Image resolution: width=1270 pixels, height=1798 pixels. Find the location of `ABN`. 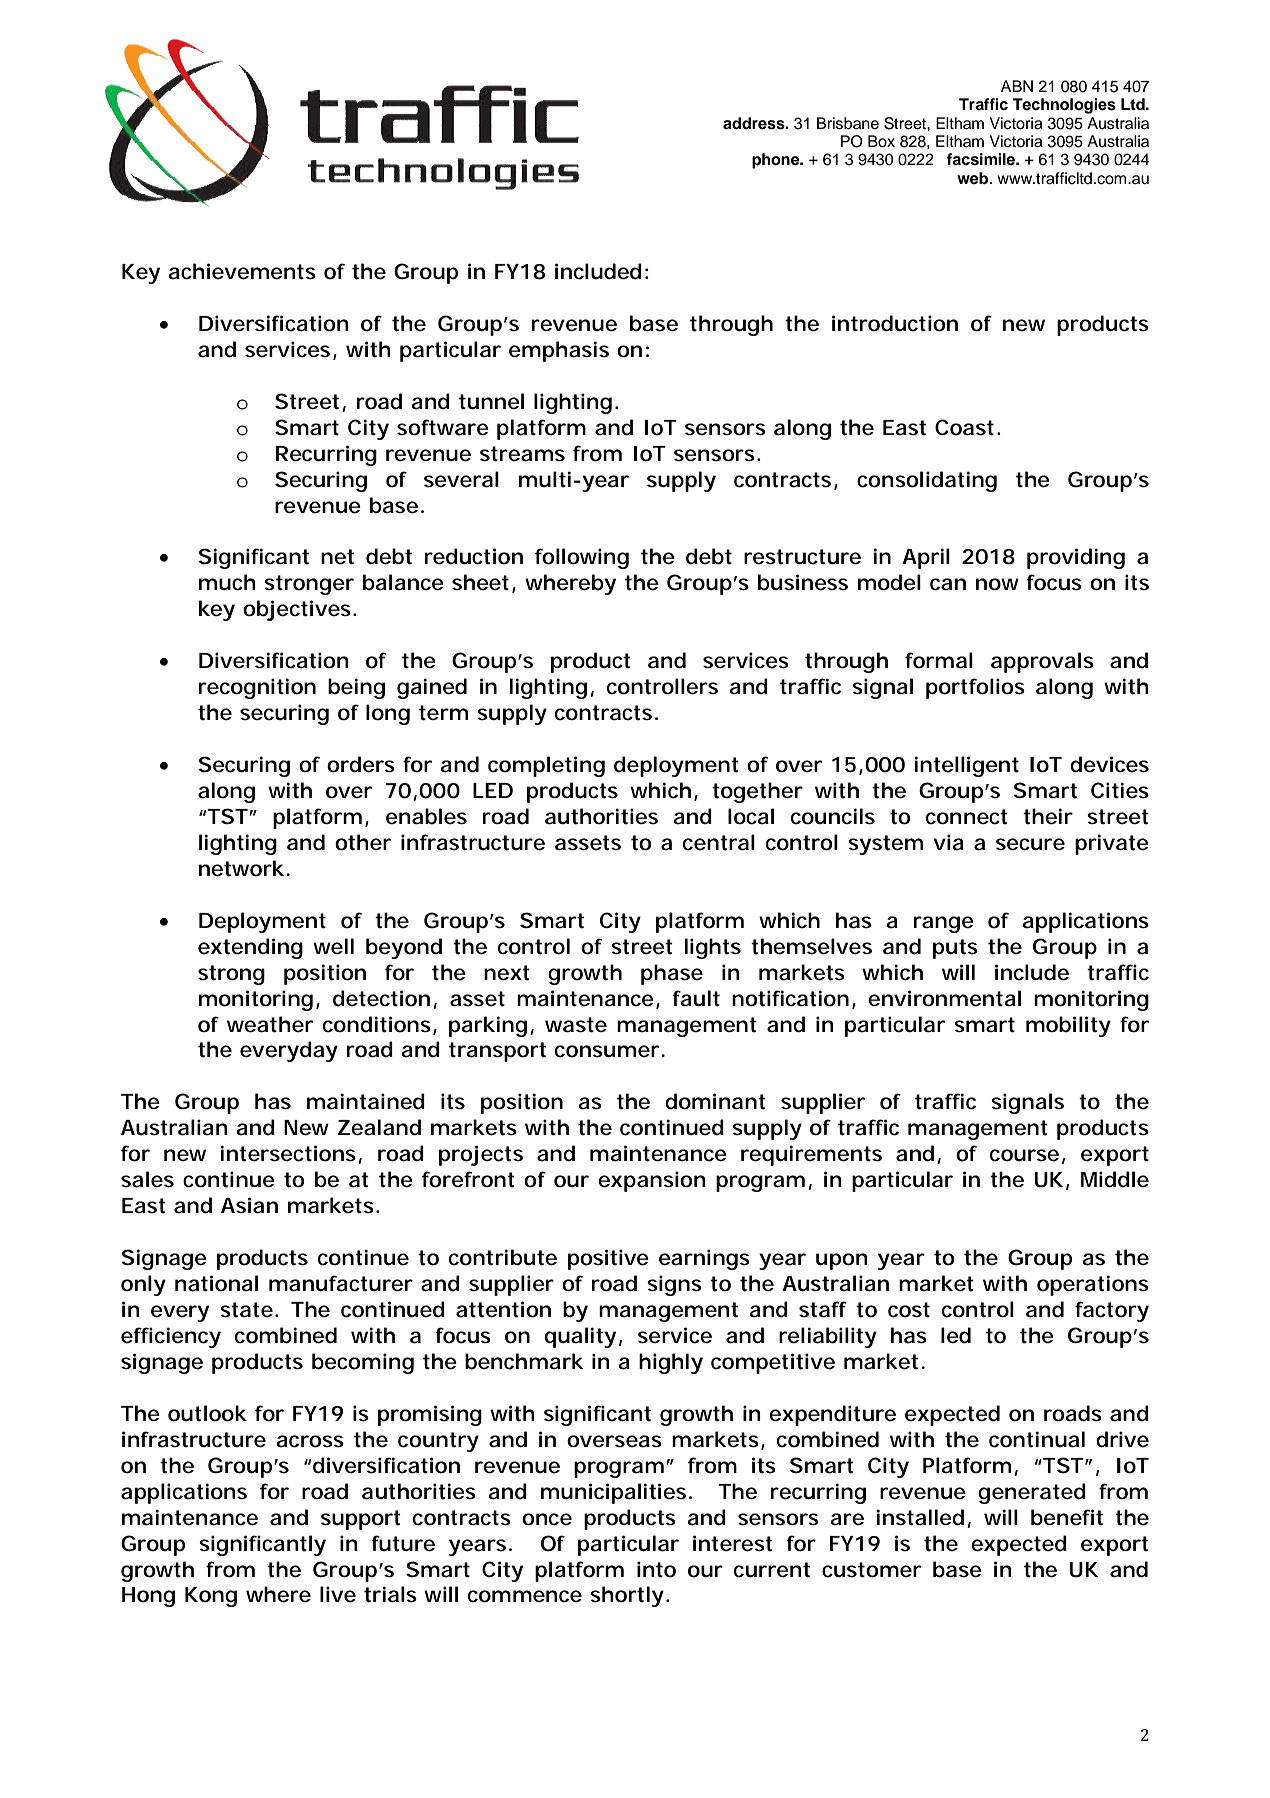

ABN is located at coordinates (1017, 86).
